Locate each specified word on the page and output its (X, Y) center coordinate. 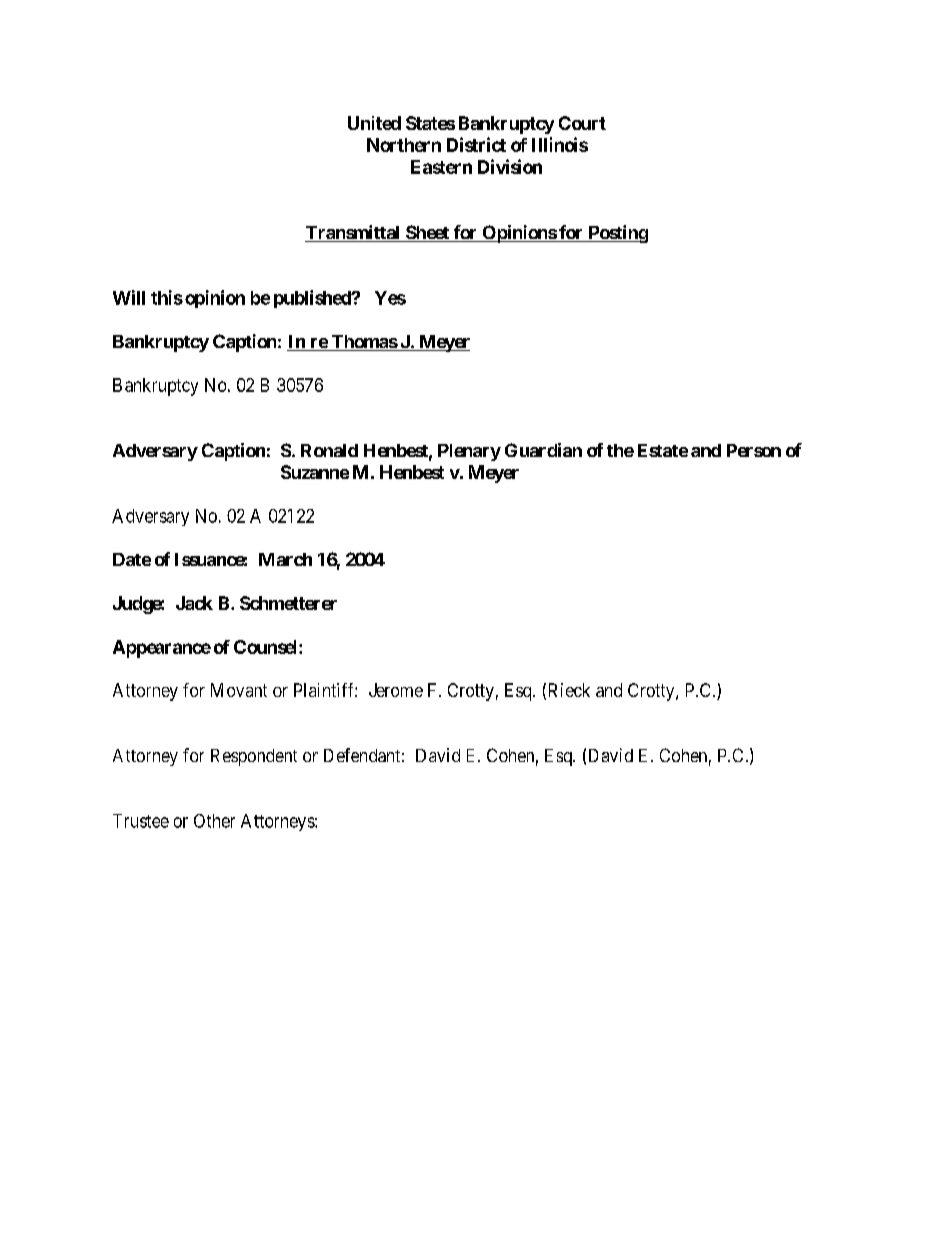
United (374, 123)
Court (582, 123)
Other (214, 821)
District (476, 144)
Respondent (254, 757)
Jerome (396, 690)
